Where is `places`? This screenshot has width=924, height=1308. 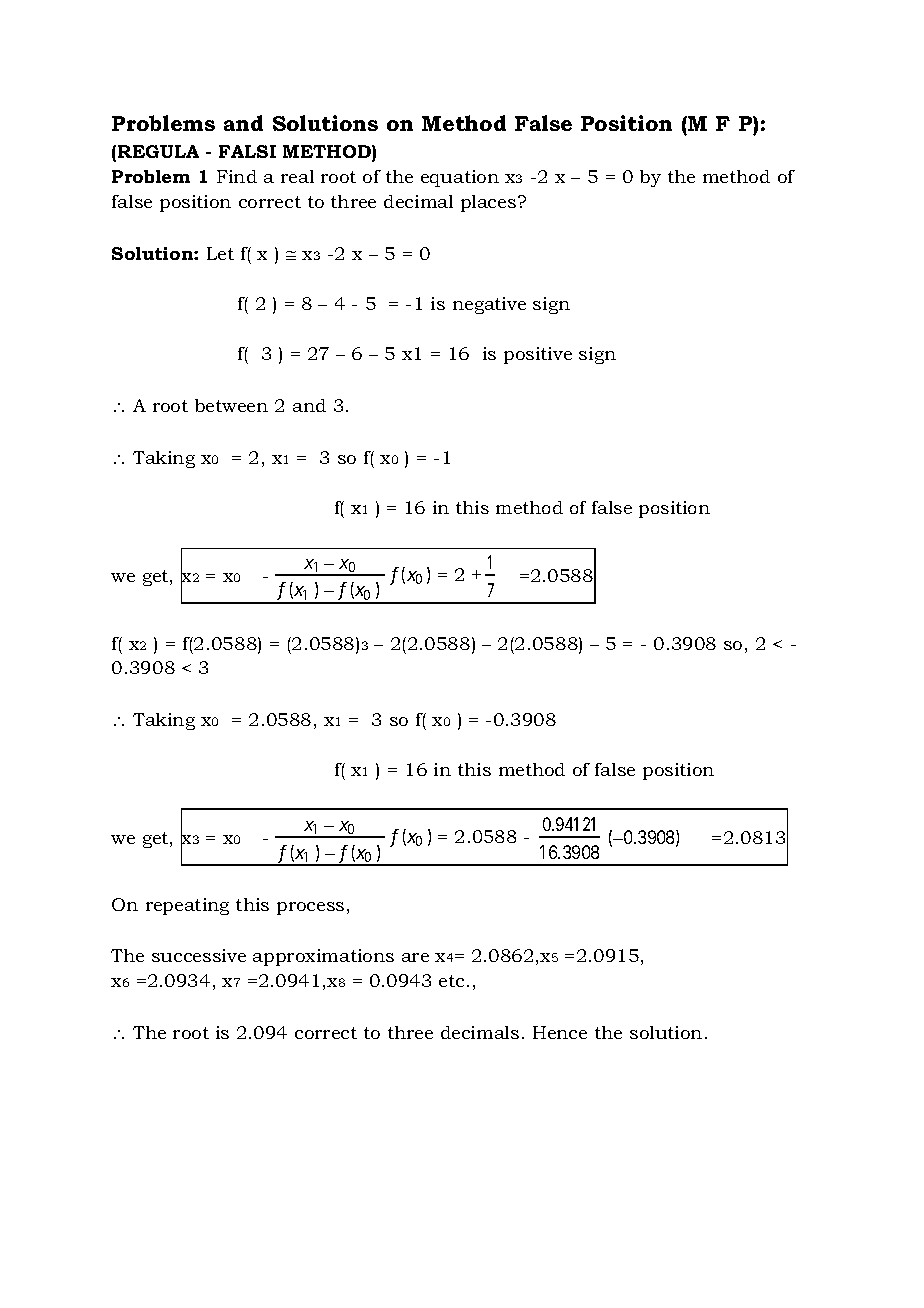
places is located at coordinates (490, 203).
